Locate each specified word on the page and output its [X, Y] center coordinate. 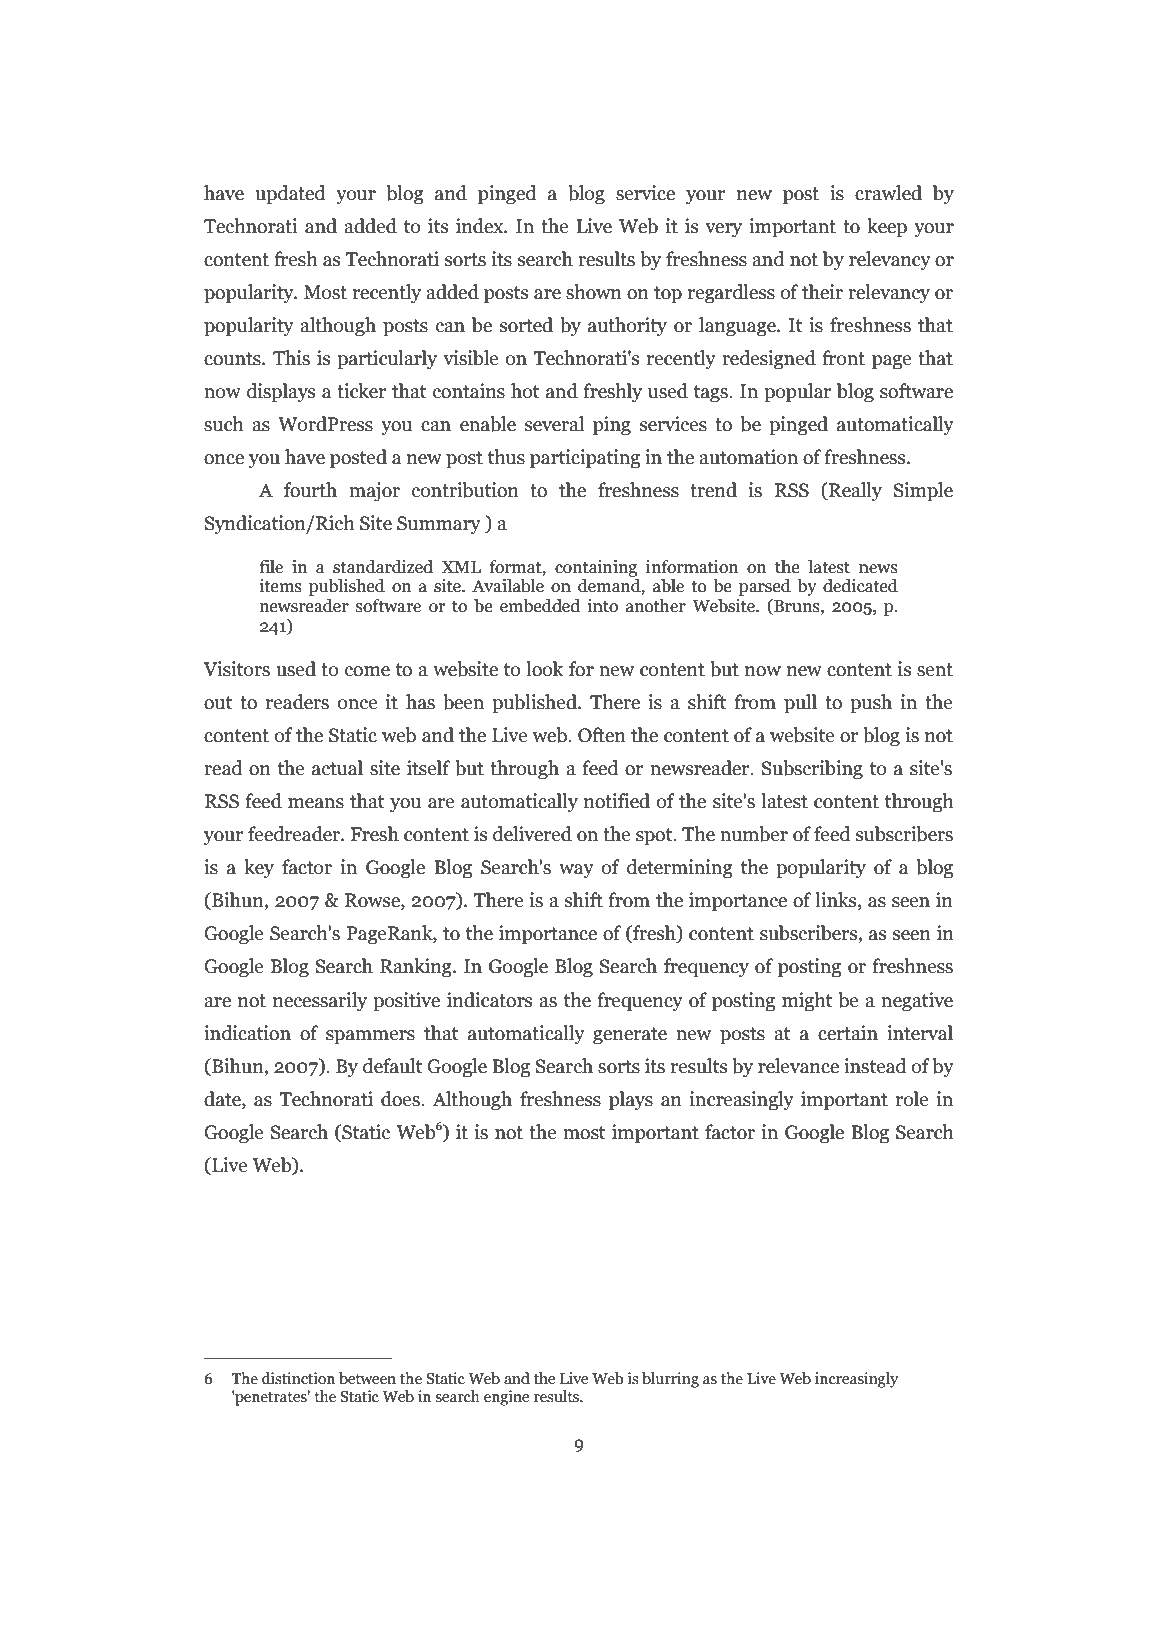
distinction [298, 1378]
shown [594, 292]
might [807, 1002]
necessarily [320, 1002]
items [281, 586]
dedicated [860, 586]
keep [887, 228]
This [291, 358]
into [603, 606]
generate [630, 1036]
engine [506, 1398]
